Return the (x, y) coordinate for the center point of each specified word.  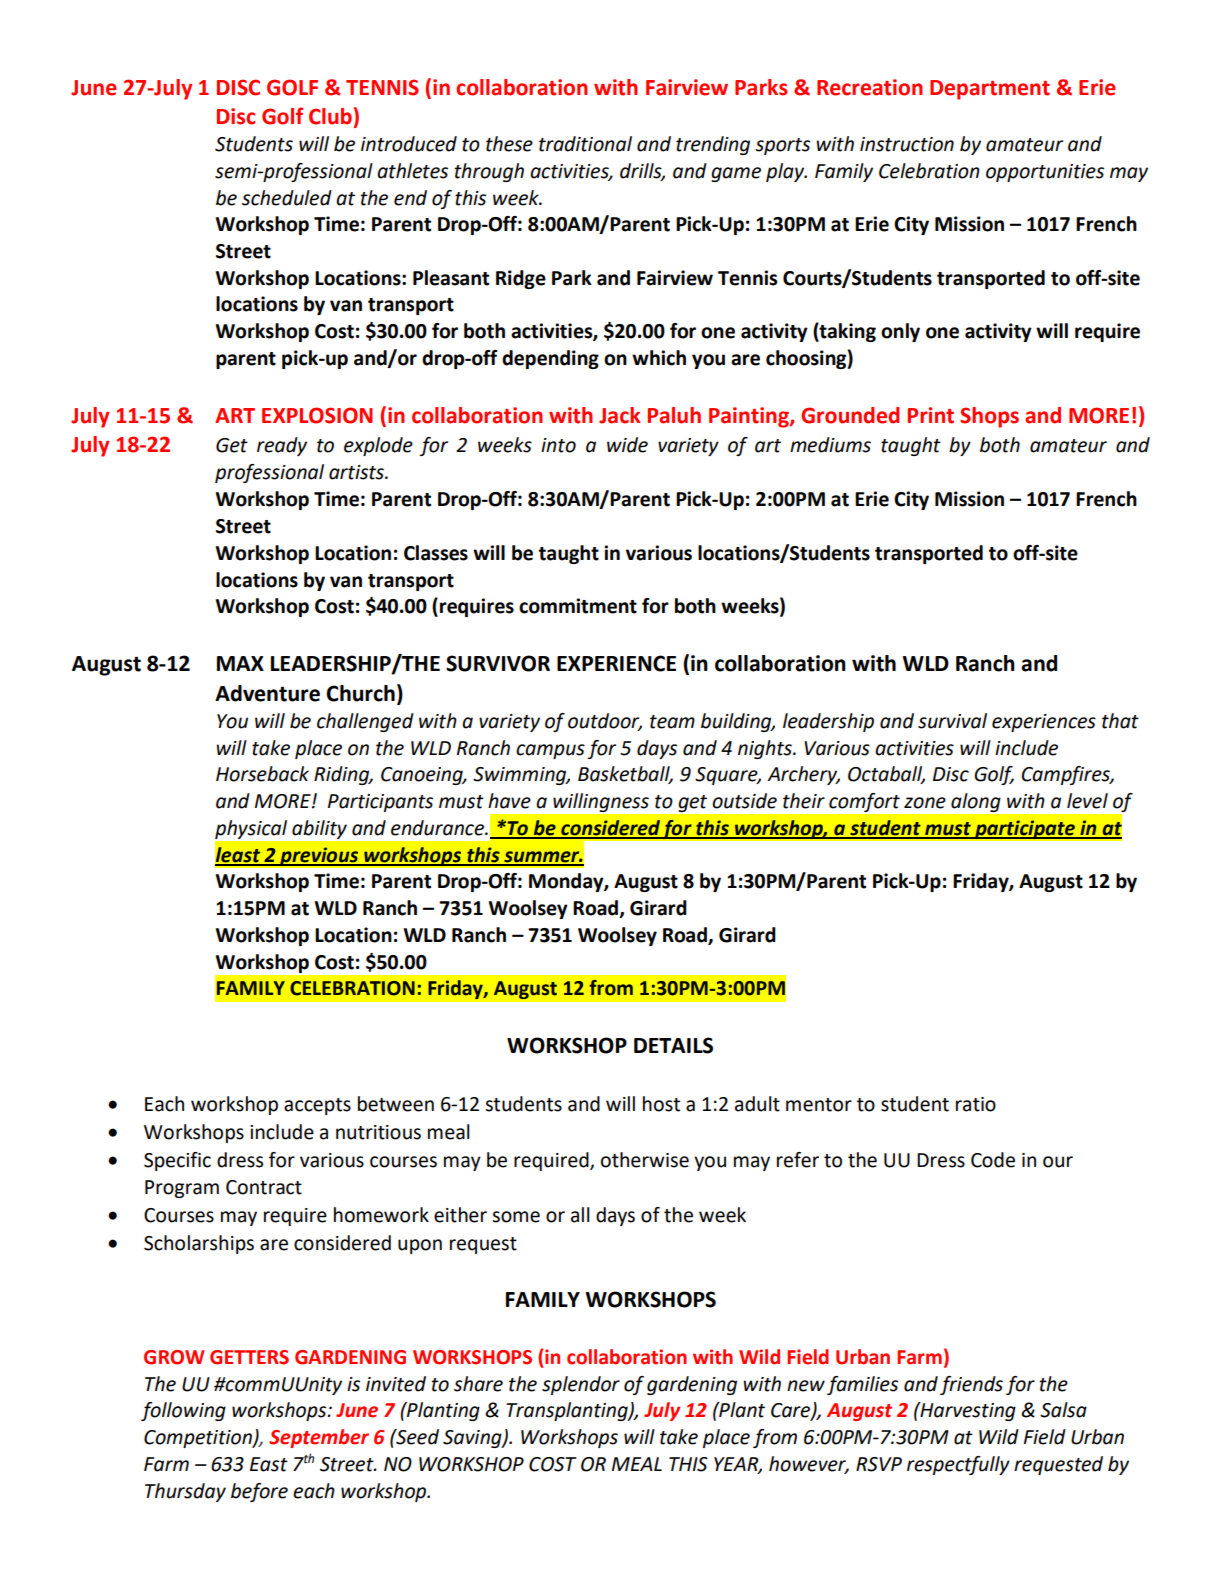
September (319, 1438)
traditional (585, 144)
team (672, 722)
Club (330, 116)
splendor (581, 1385)
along (975, 802)
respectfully (958, 1465)
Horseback (262, 774)
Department (990, 90)
